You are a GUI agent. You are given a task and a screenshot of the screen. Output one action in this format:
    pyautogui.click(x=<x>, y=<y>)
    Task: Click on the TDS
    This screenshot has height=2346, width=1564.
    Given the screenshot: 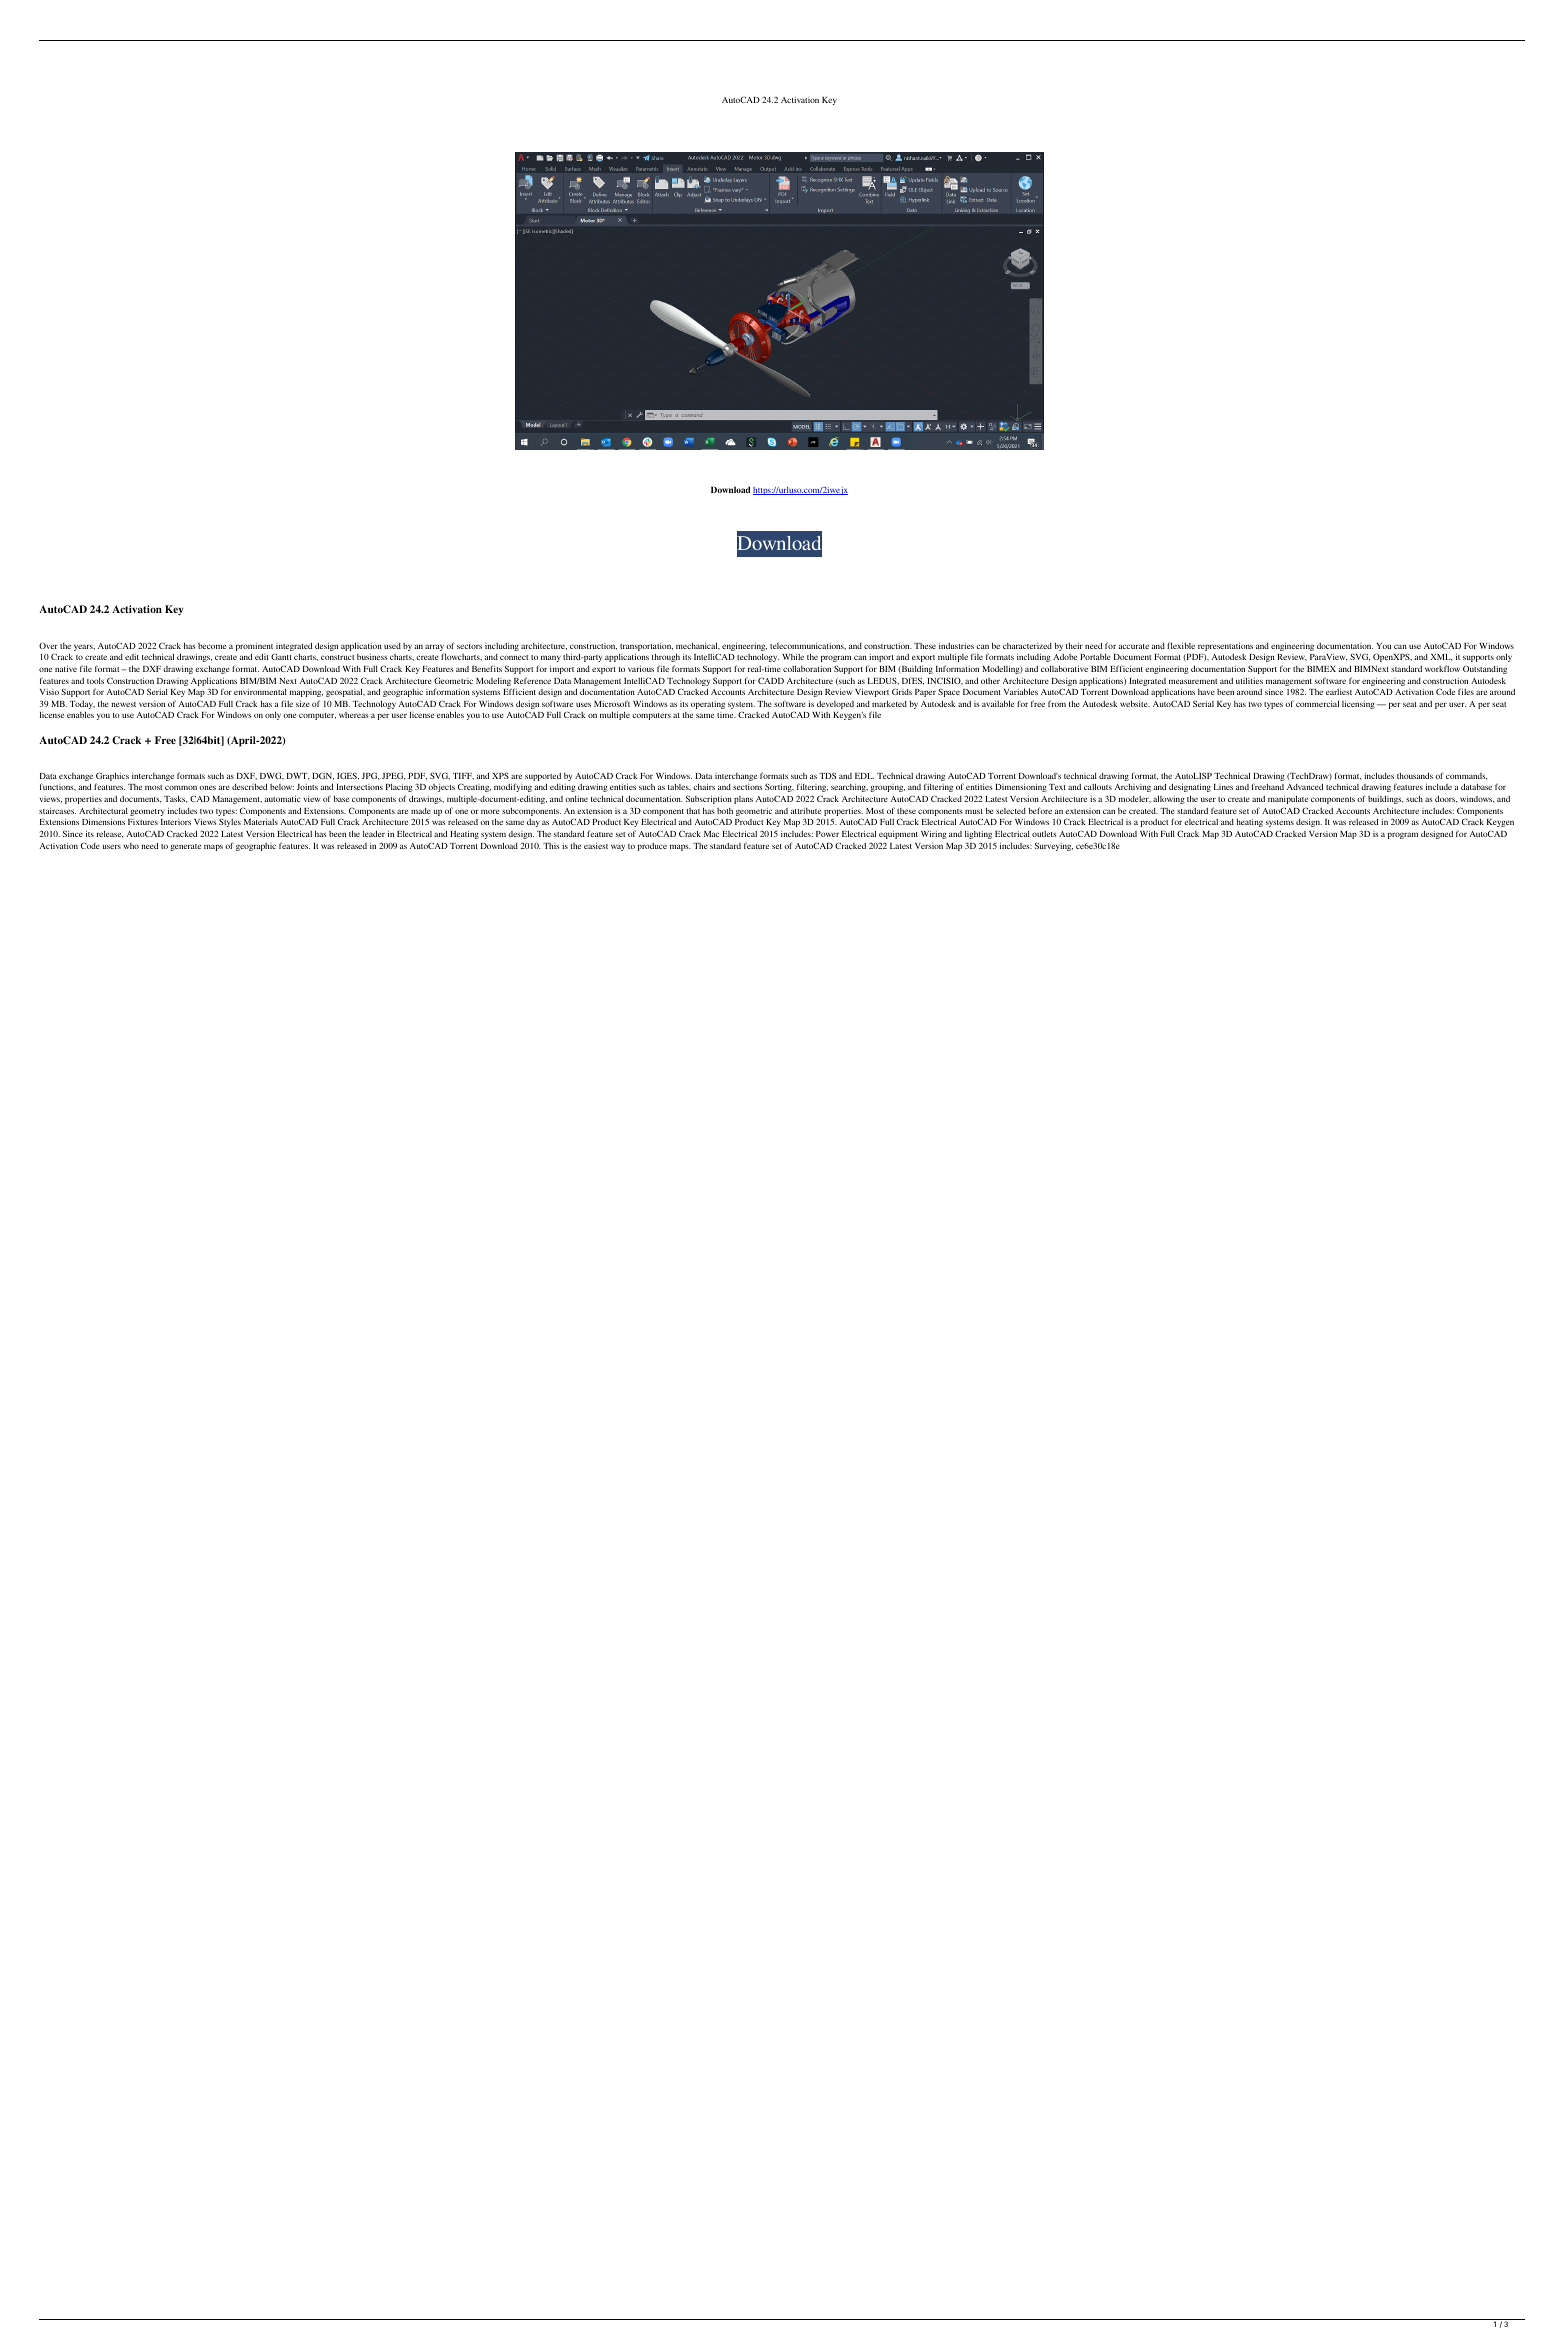 What is the action you would take?
    pyautogui.click(x=827, y=776)
